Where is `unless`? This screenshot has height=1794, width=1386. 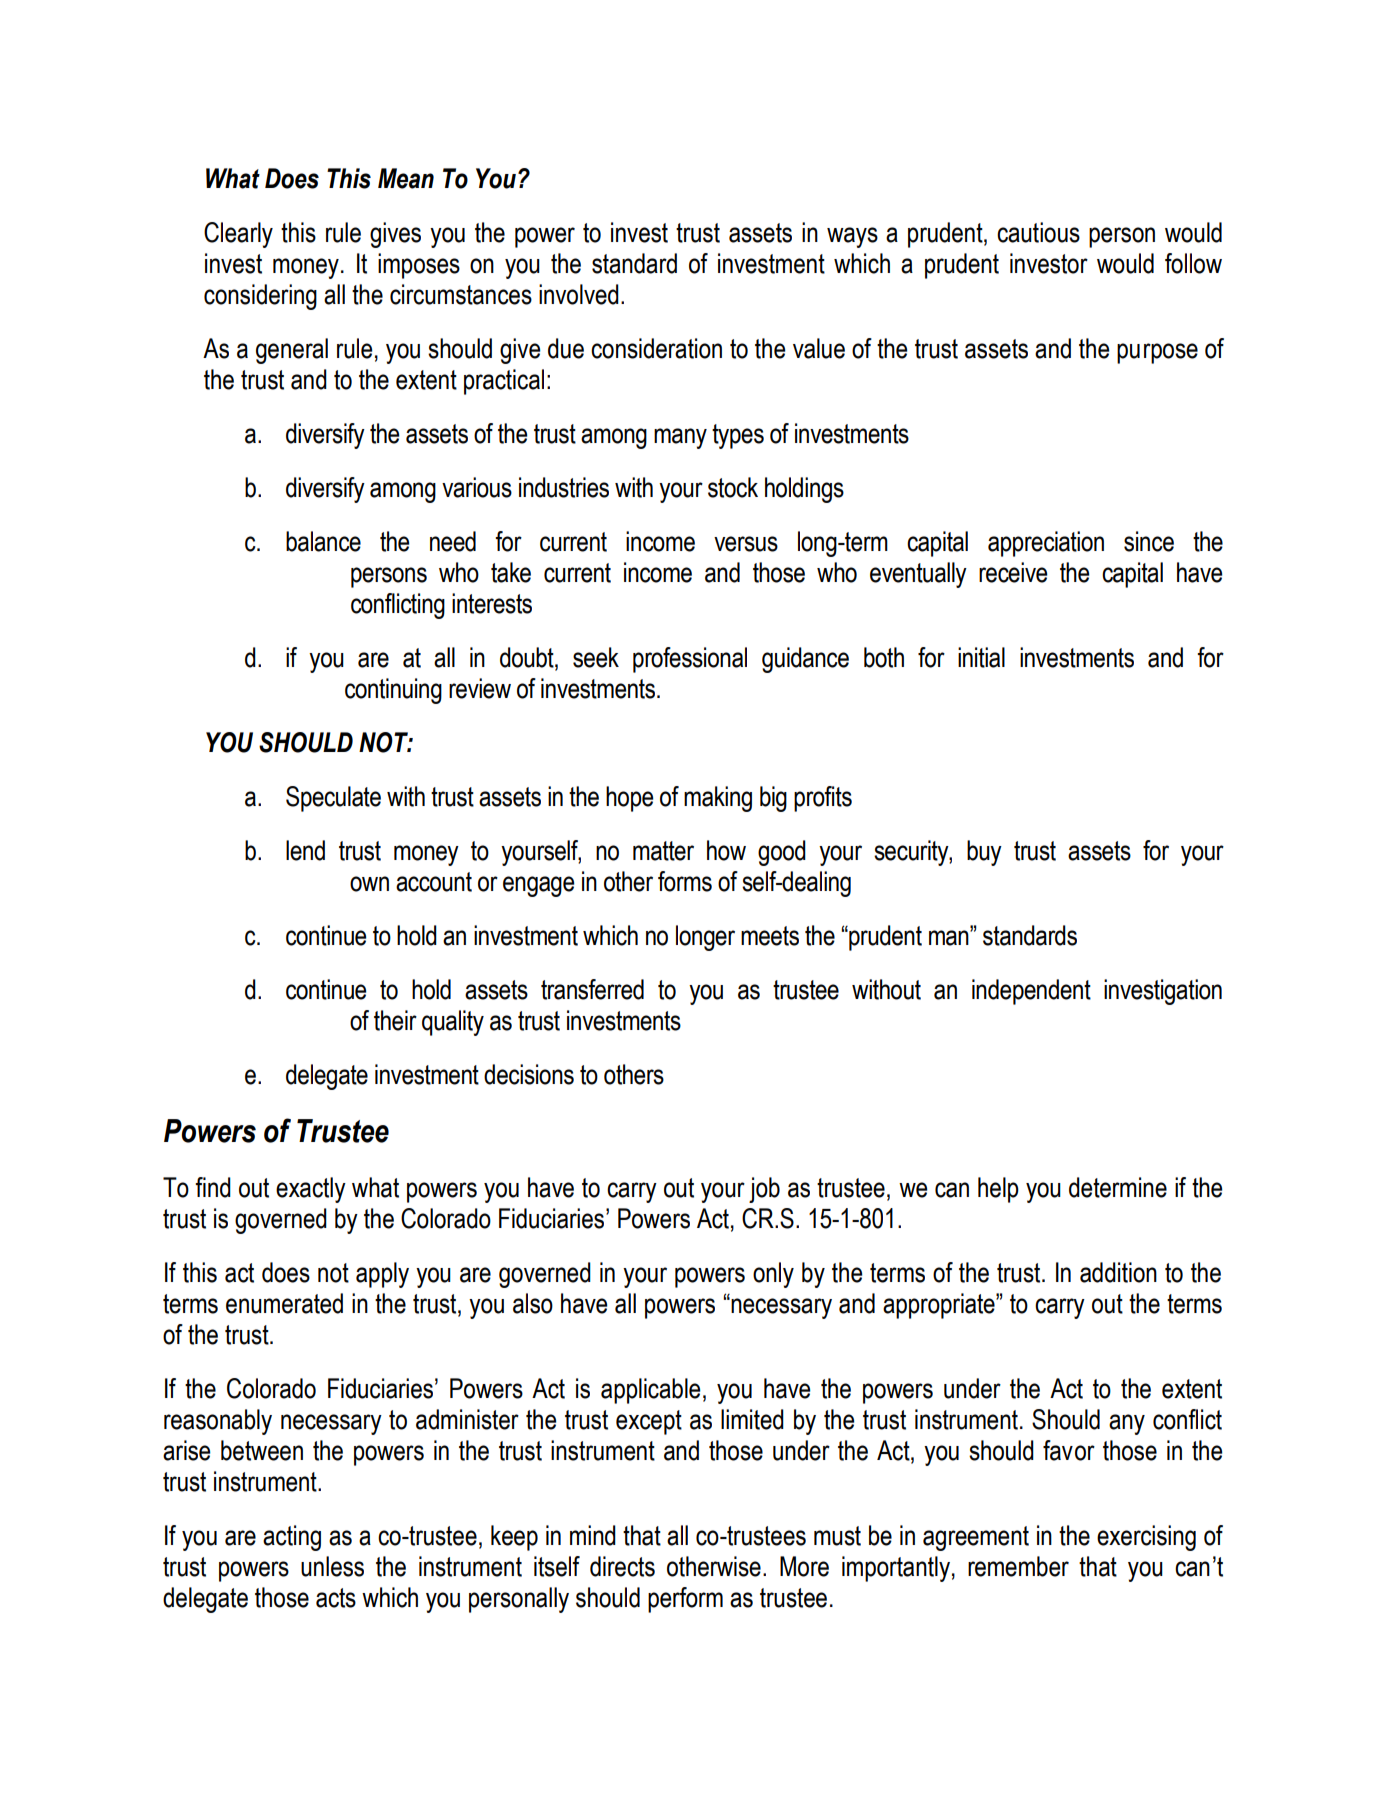 unless is located at coordinates (332, 1566).
